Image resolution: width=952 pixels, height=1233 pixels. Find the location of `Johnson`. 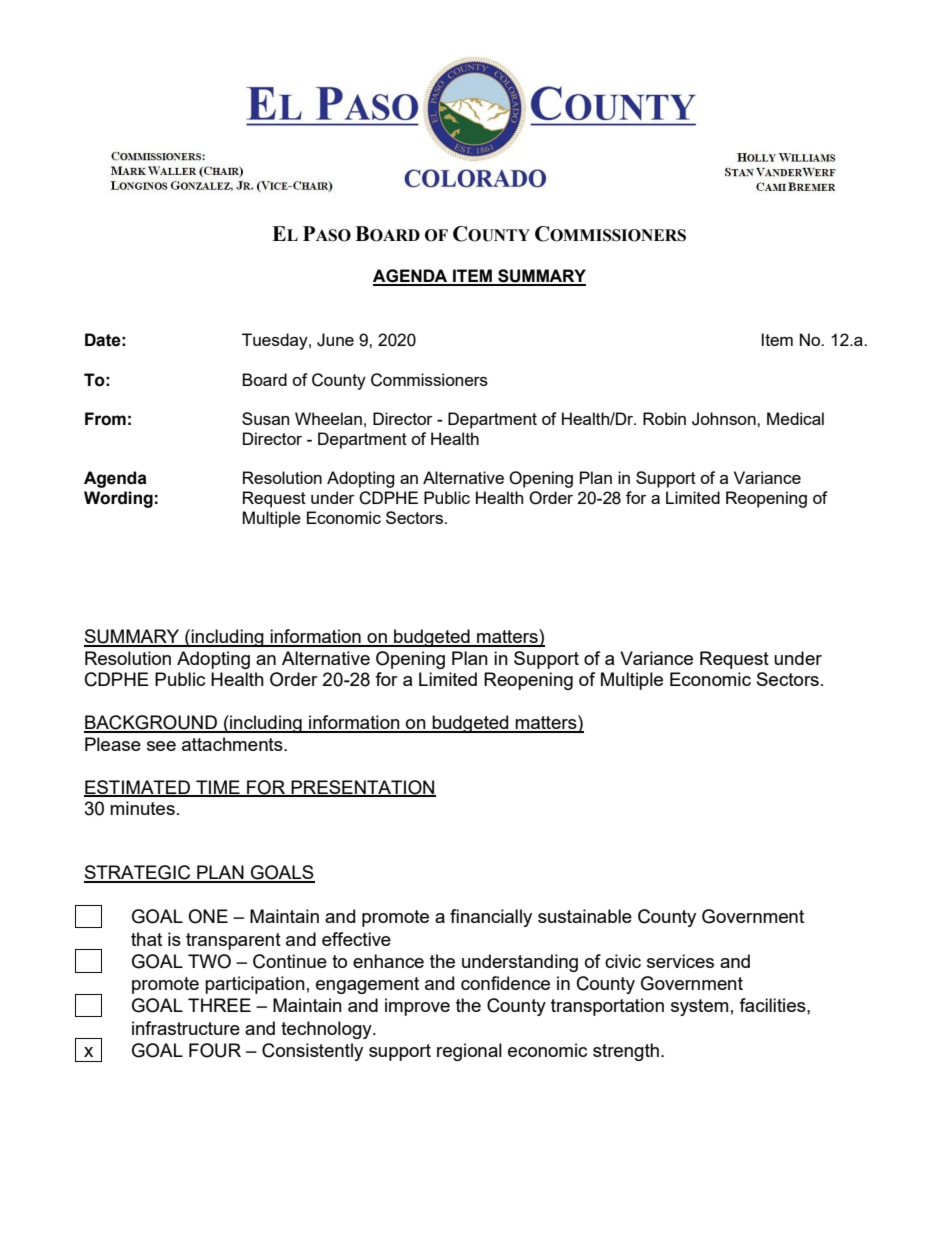

Johnson is located at coordinates (725, 419).
